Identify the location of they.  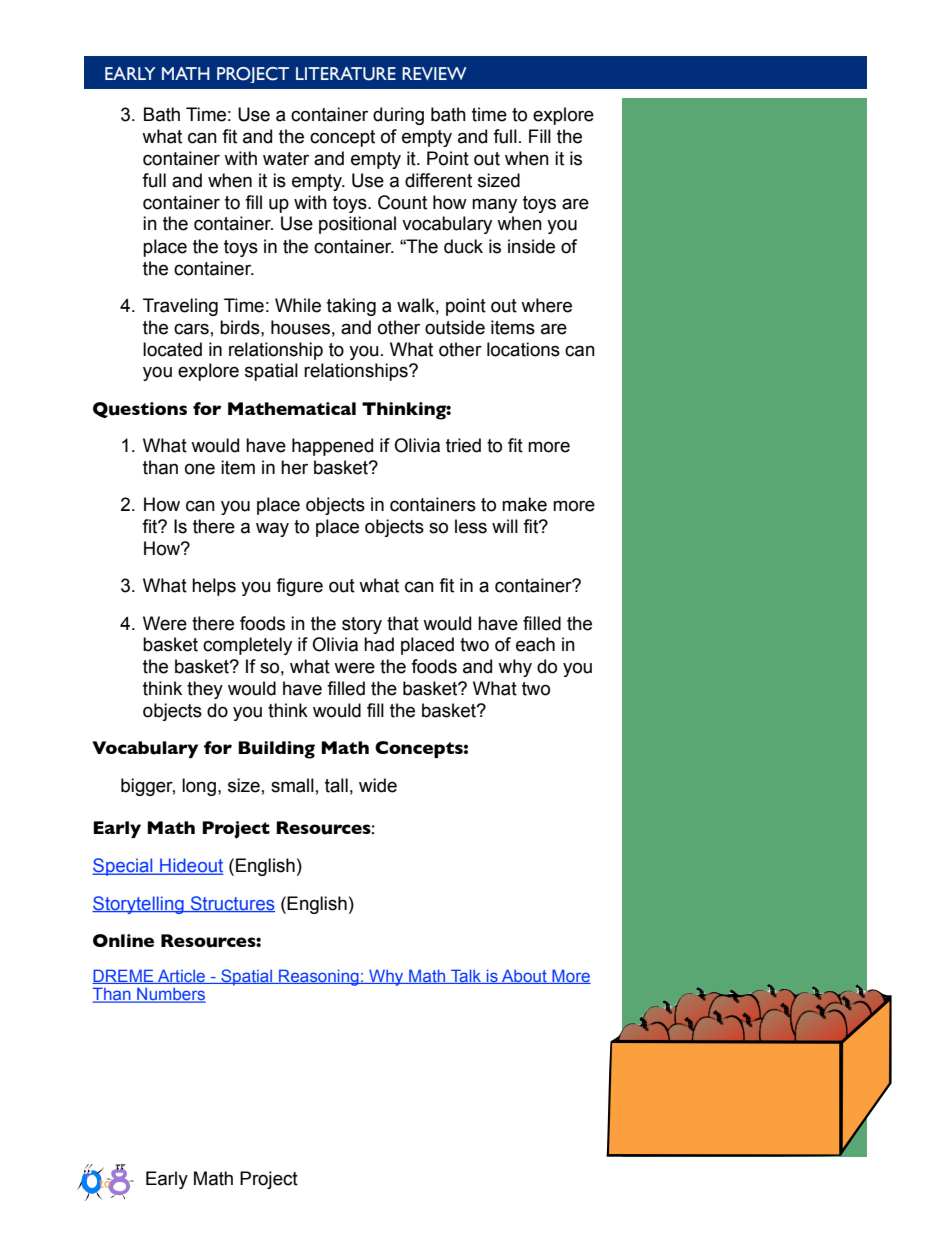
(205, 690).
